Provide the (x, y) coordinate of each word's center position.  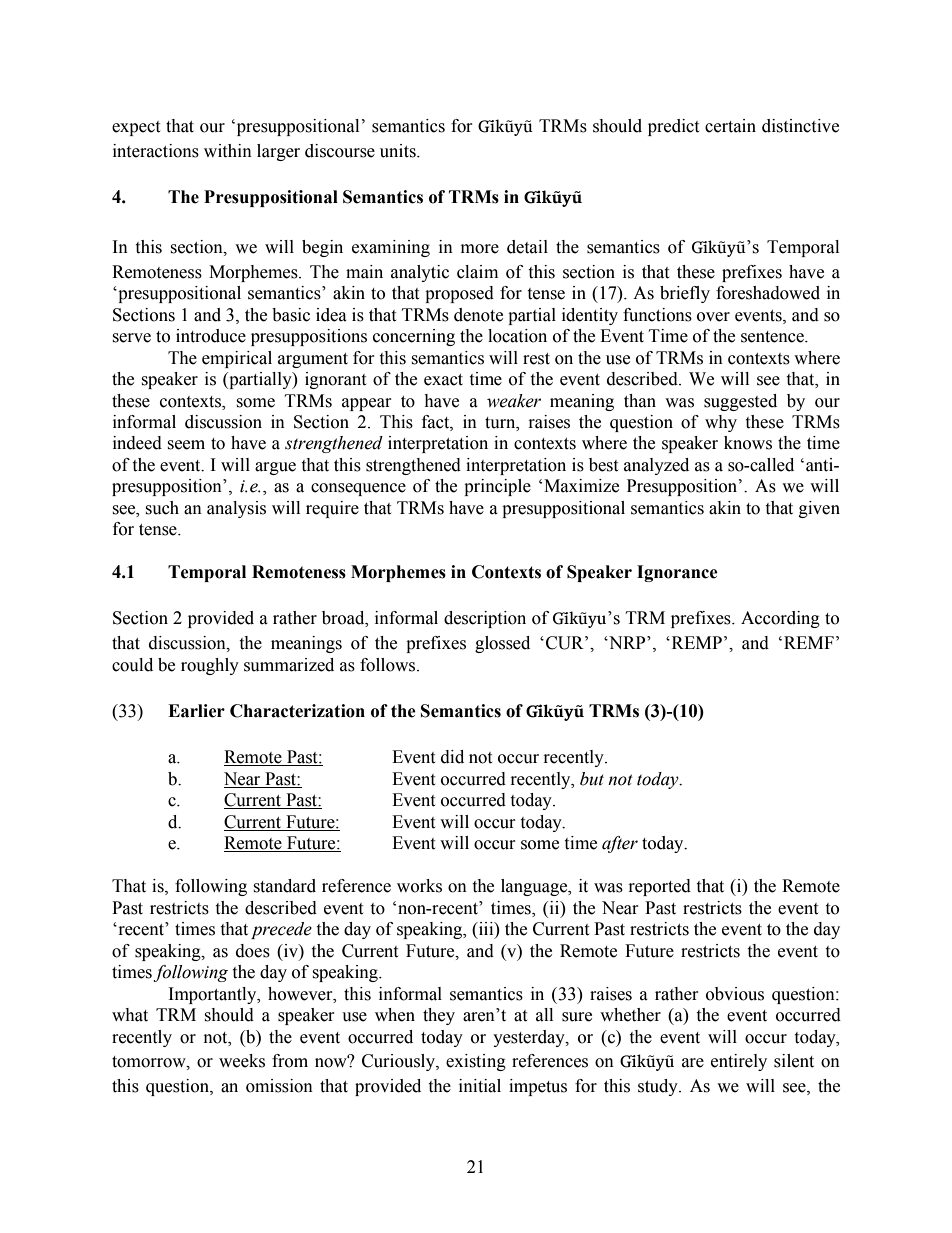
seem (186, 445)
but (592, 779)
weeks (242, 1061)
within (228, 151)
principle (497, 487)
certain (730, 126)
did (452, 757)
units (399, 151)
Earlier (196, 711)
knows (748, 443)
